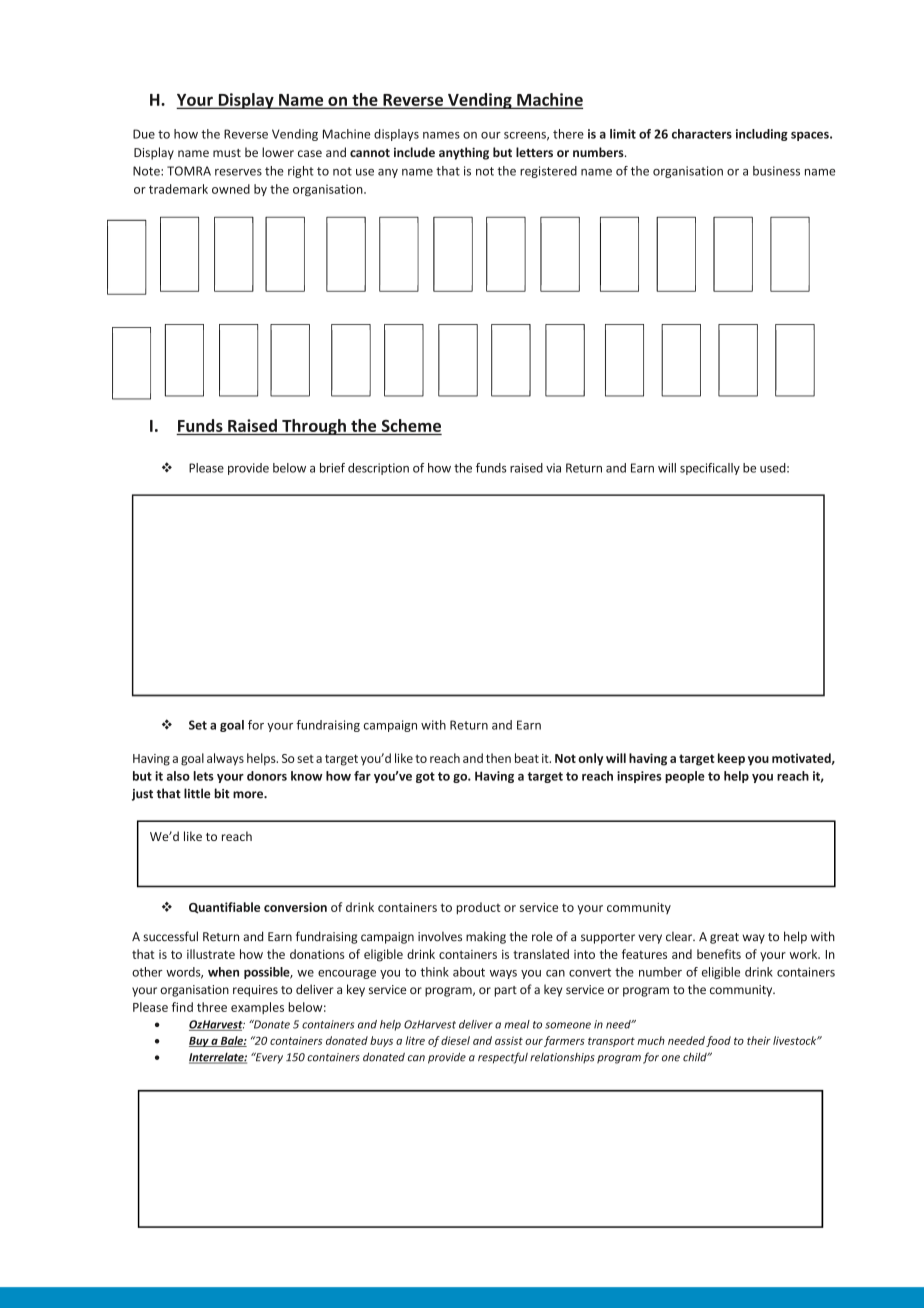 The width and height of the page is (924, 1308). I want to click on via, so click(553, 468).
